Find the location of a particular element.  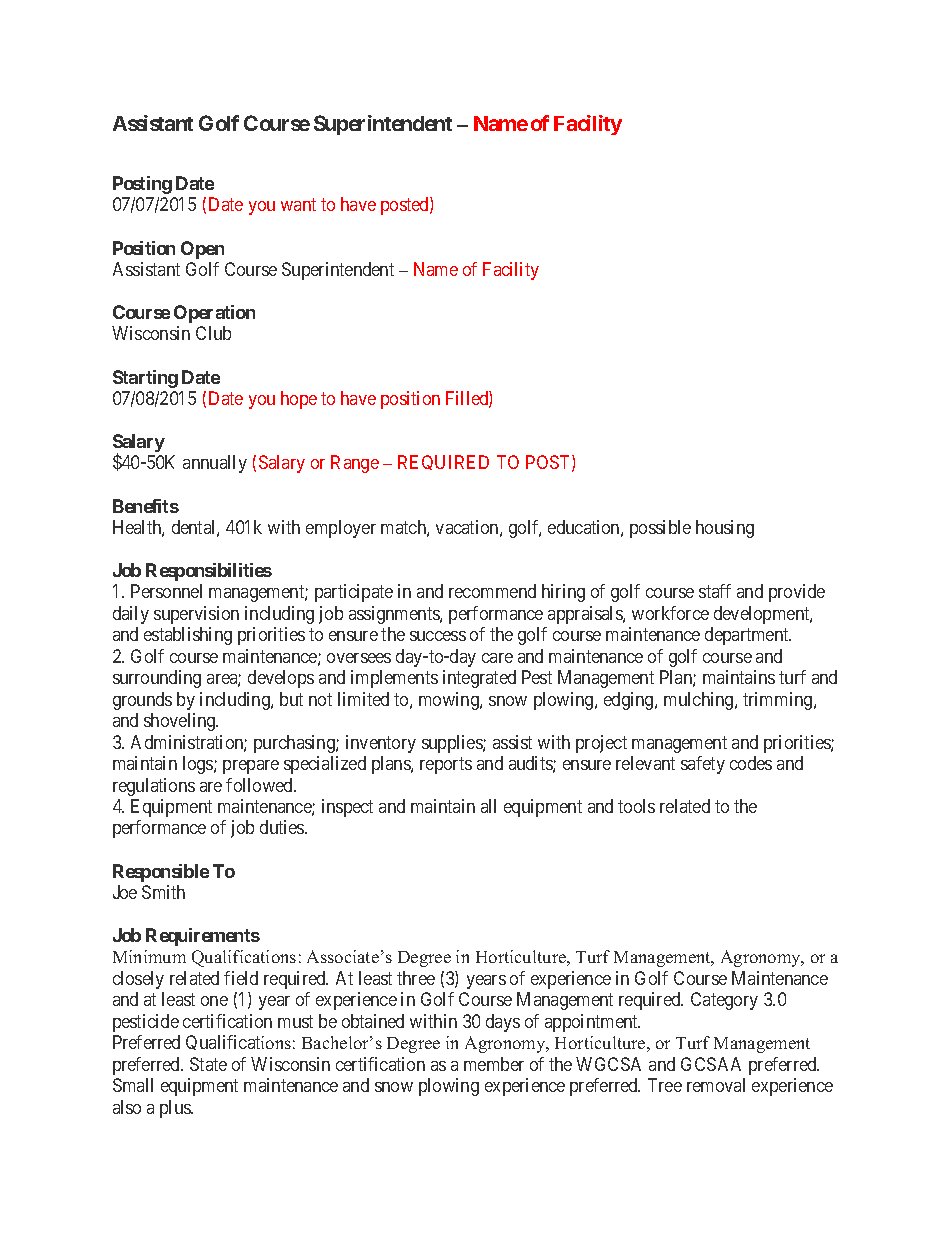

housing is located at coordinates (725, 529).
